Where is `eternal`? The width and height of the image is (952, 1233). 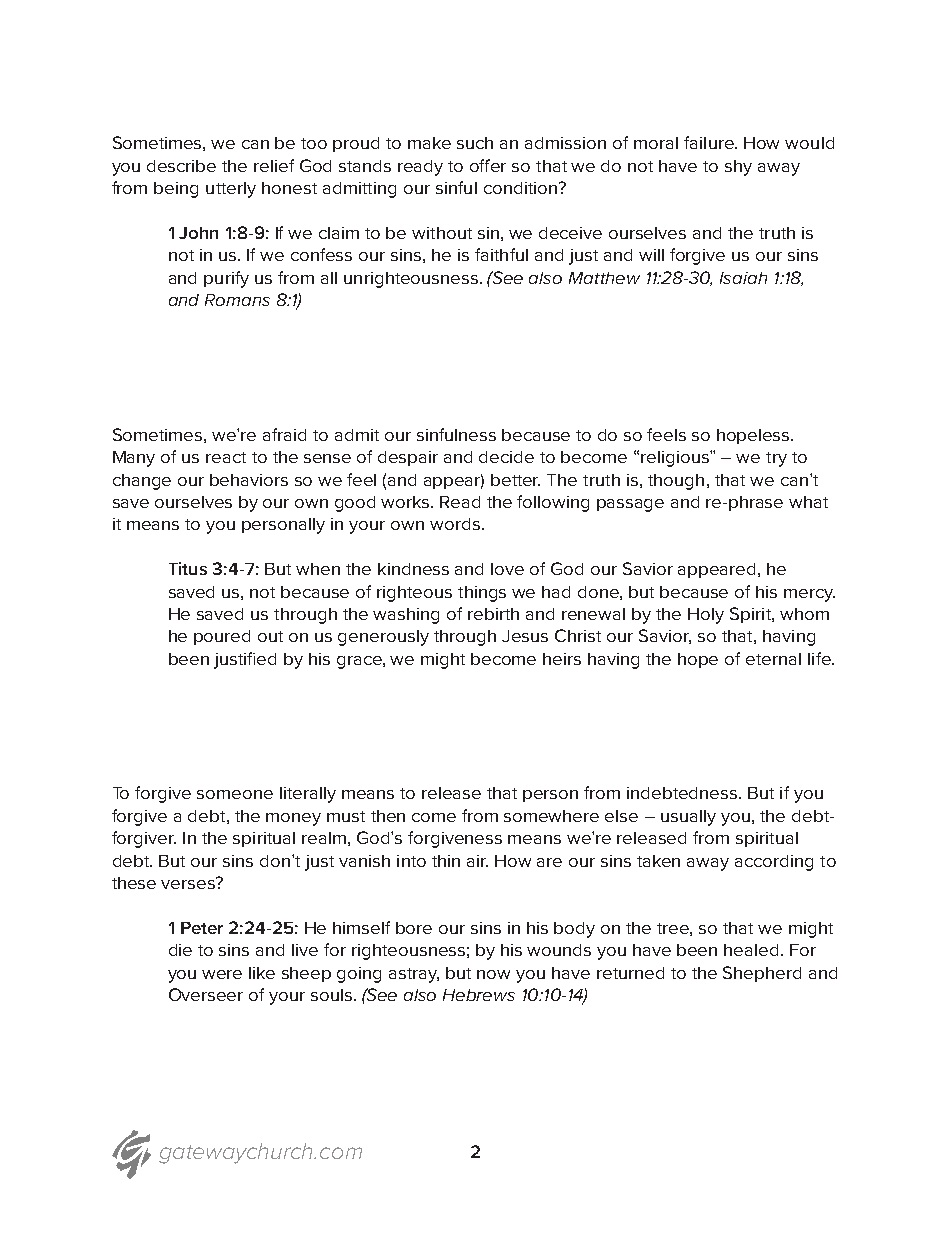 eternal is located at coordinates (773, 659).
